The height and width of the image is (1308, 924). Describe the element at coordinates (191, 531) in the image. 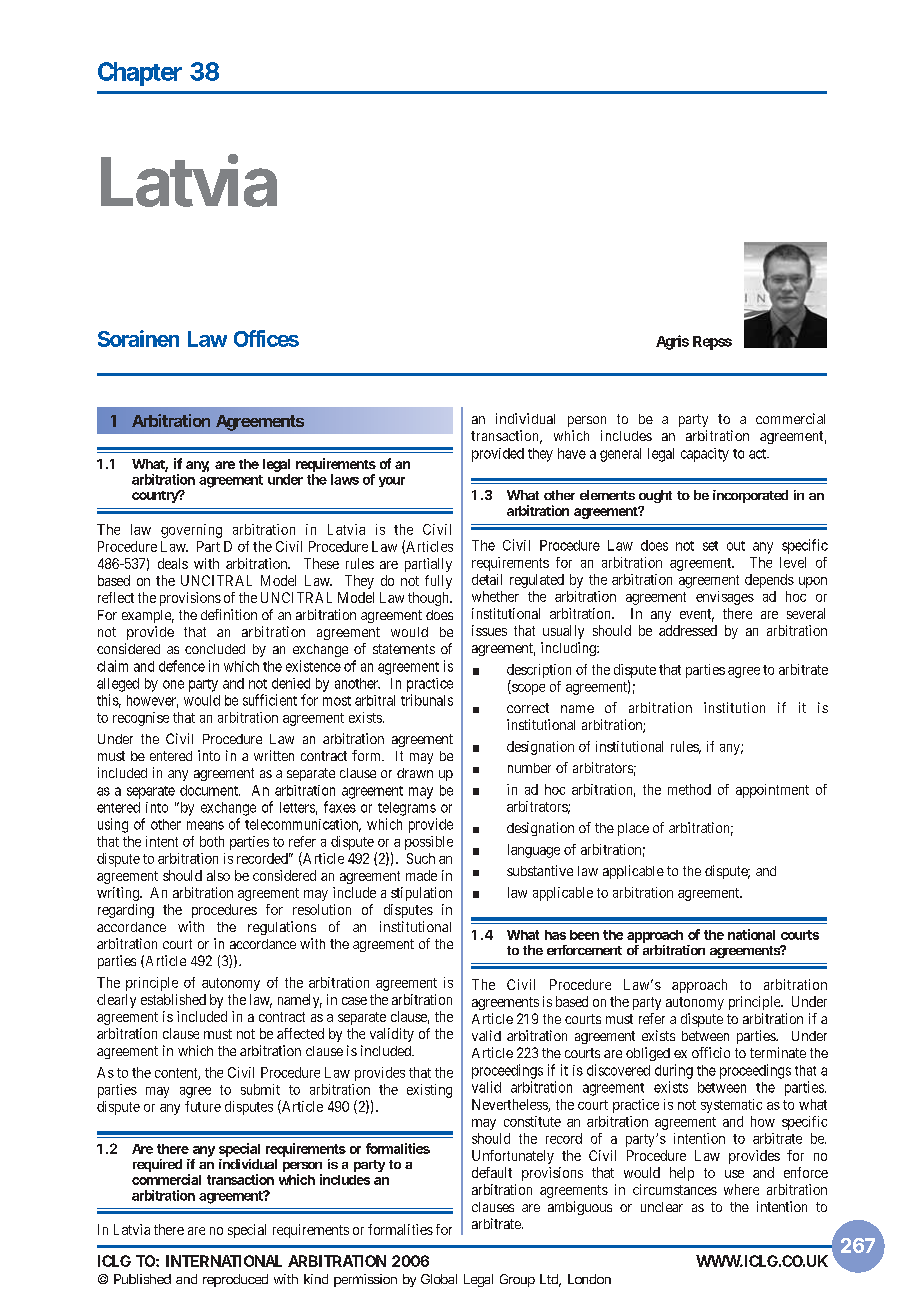

I see `governing` at that location.
